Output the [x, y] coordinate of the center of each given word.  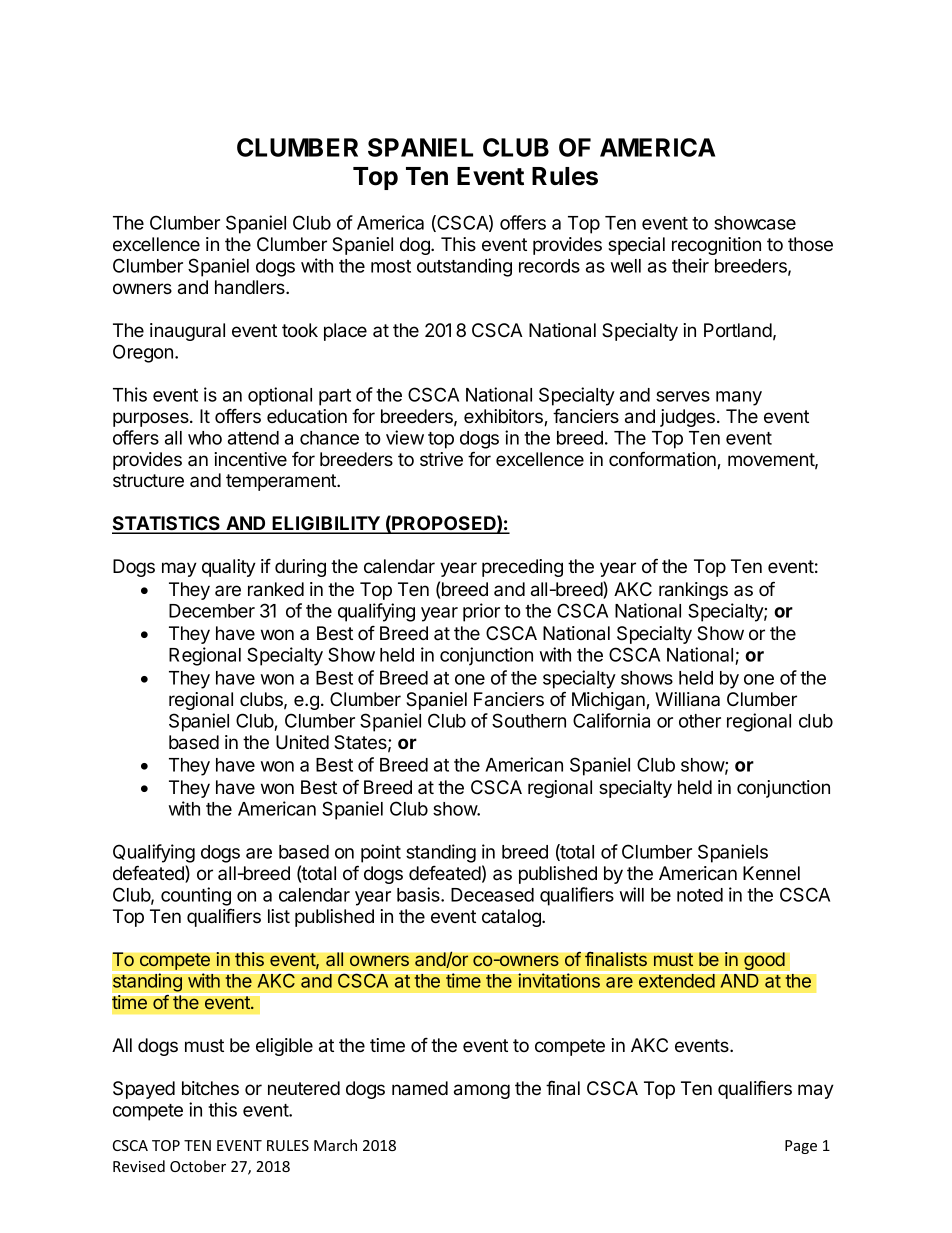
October [198, 1166]
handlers [251, 287]
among [482, 1091]
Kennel [771, 873]
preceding [522, 568]
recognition [716, 246]
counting [196, 896]
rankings [693, 591]
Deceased [492, 895]
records [549, 266]
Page [801, 1147]
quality [229, 568]
